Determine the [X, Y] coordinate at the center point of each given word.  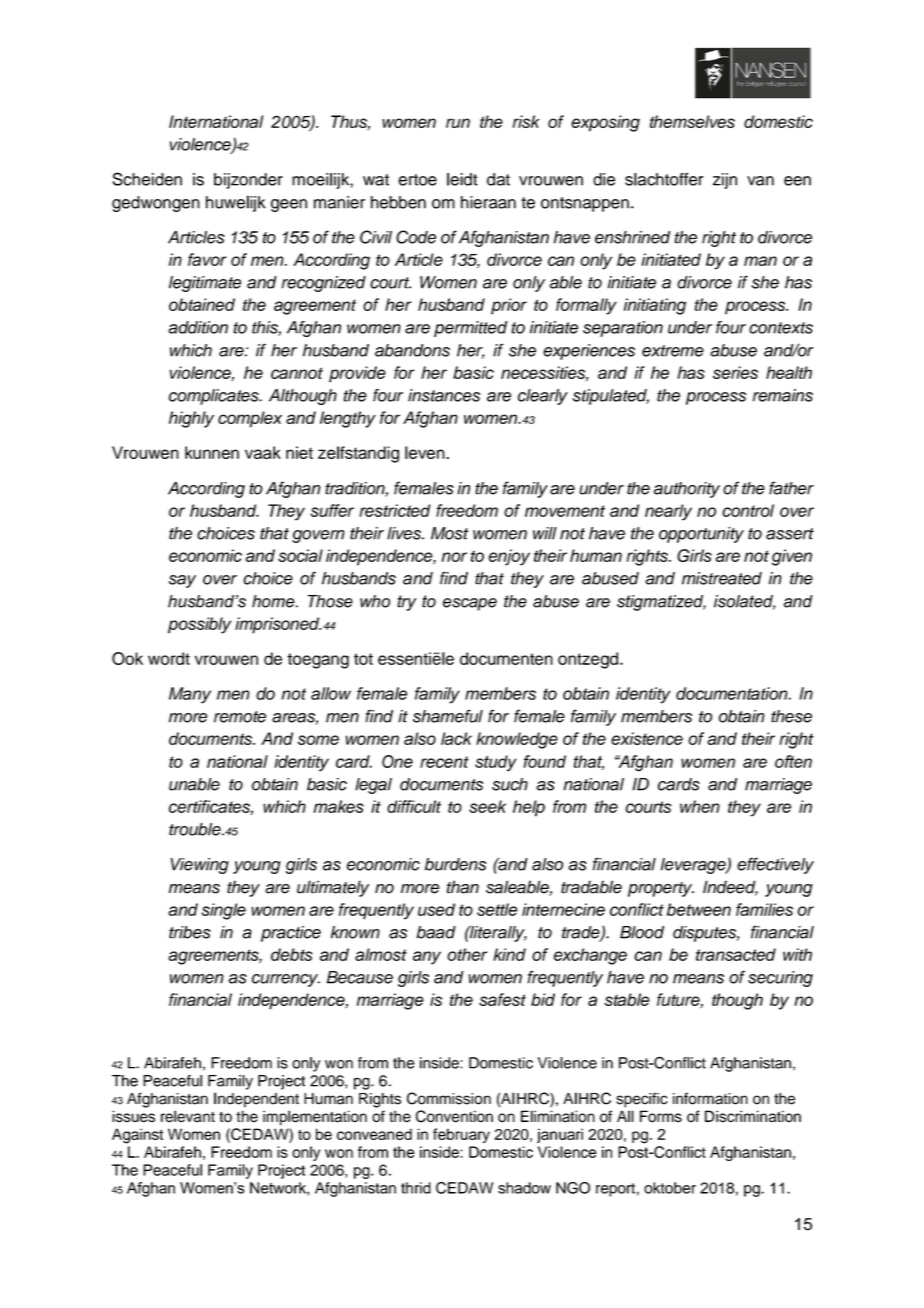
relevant [188, 1116]
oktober [670, 1188]
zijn [725, 181]
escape [470, 604]
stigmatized [661, 603]
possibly [199, 625]
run [458, 123]
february [461, 1135]
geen [289, 205]
